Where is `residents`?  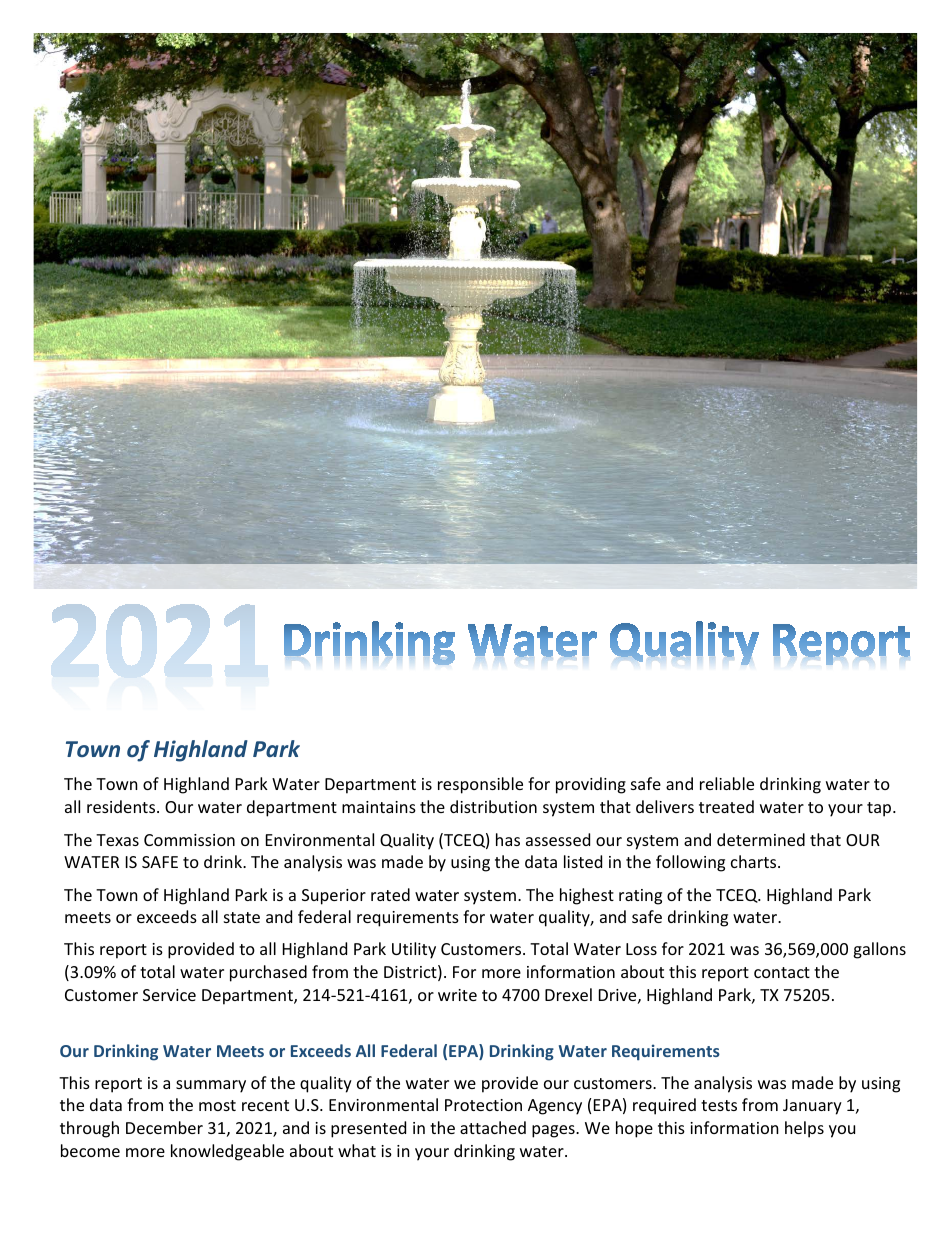 residents is located at coordinates (122, 806).
